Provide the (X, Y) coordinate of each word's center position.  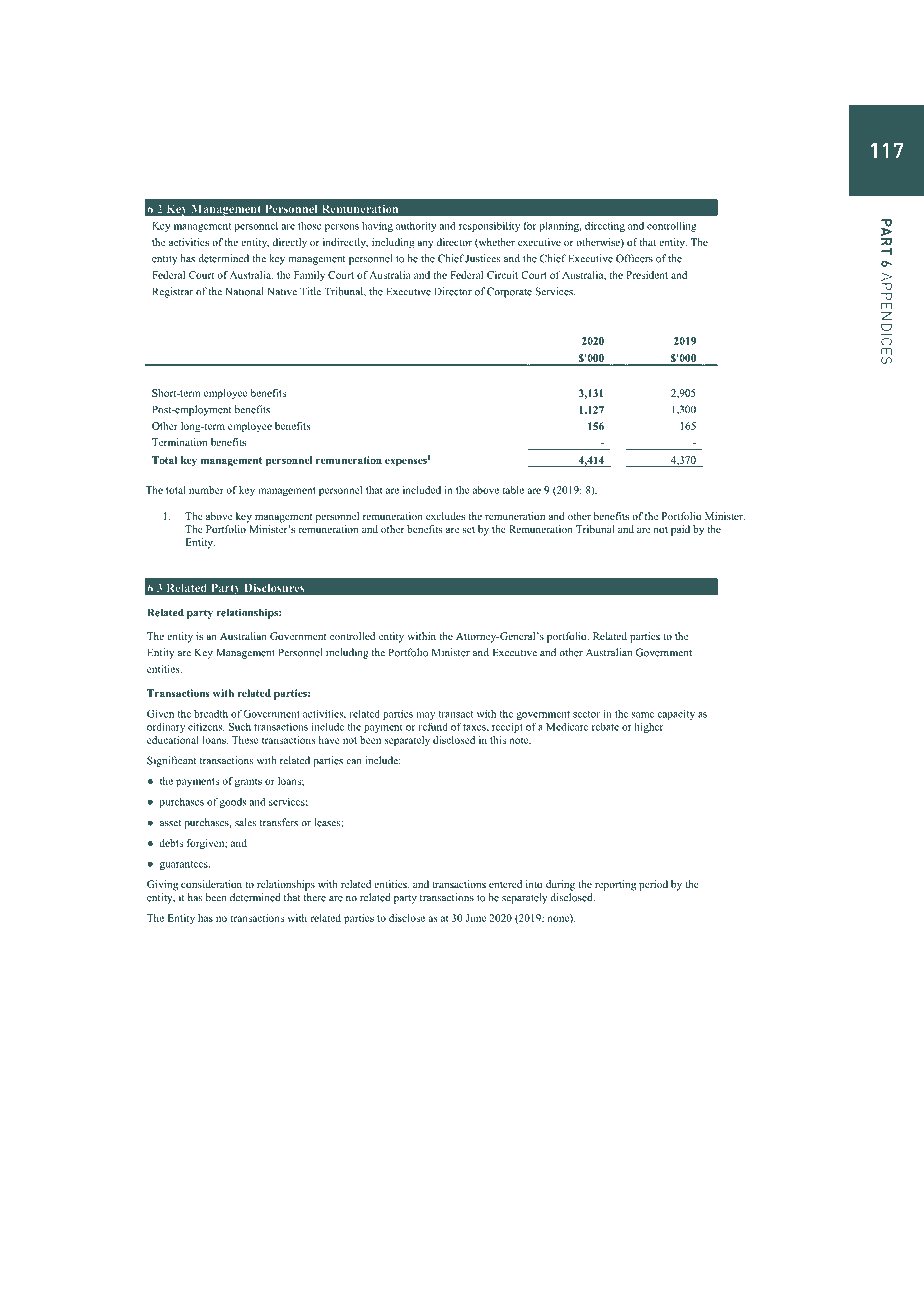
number (206, 490)
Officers (634, 258)
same (643, 715)
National (244, 291)
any (425, 244)
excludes (445, 516)
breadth (211, 713)
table (513, 490)
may (425, 716)
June (476, 918)
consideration (211, 884)
